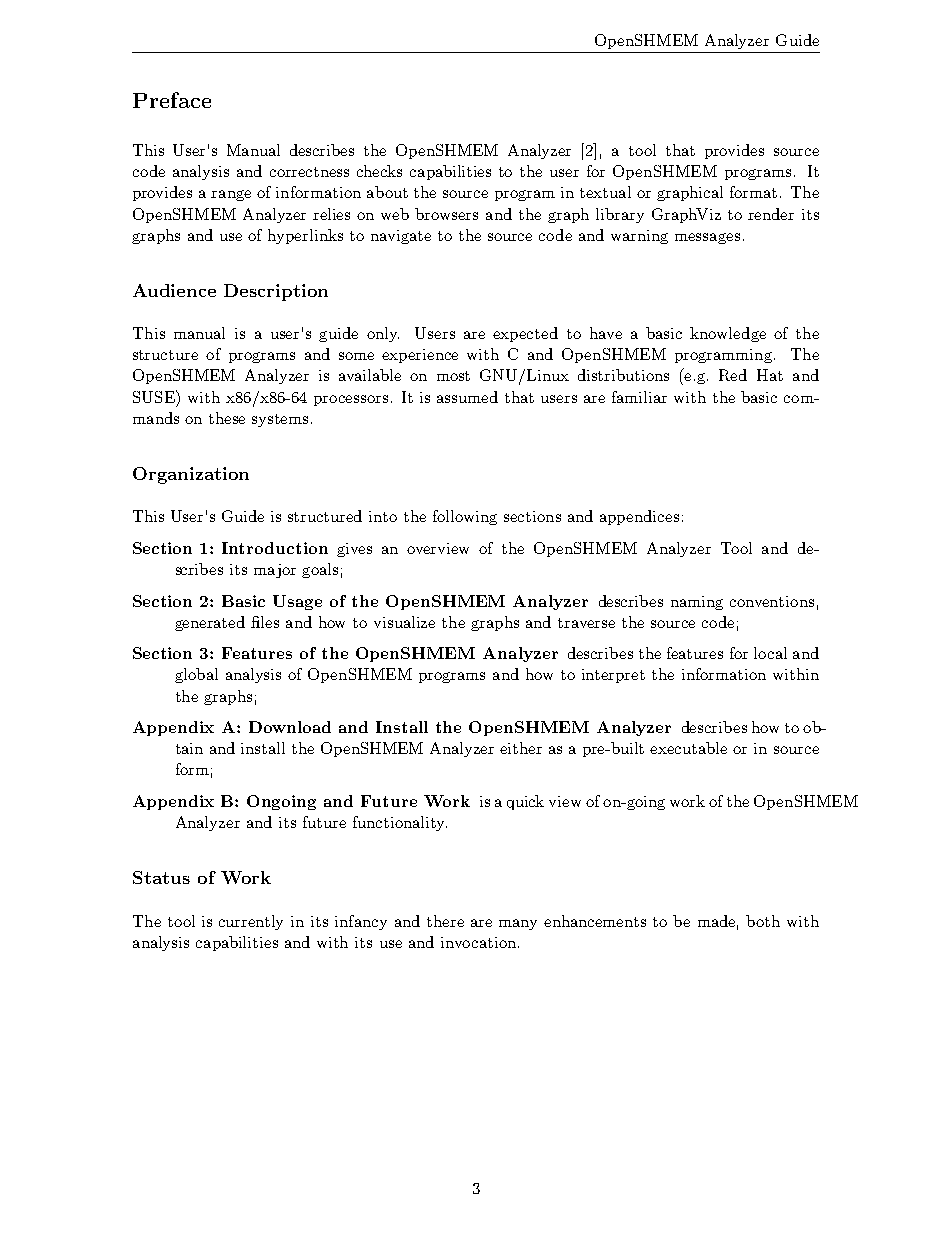 The image size is (952, 1233). What do you see at coordinates (763, 921) in the screenshot?
I see `both` at bounding box center [763, 921].
